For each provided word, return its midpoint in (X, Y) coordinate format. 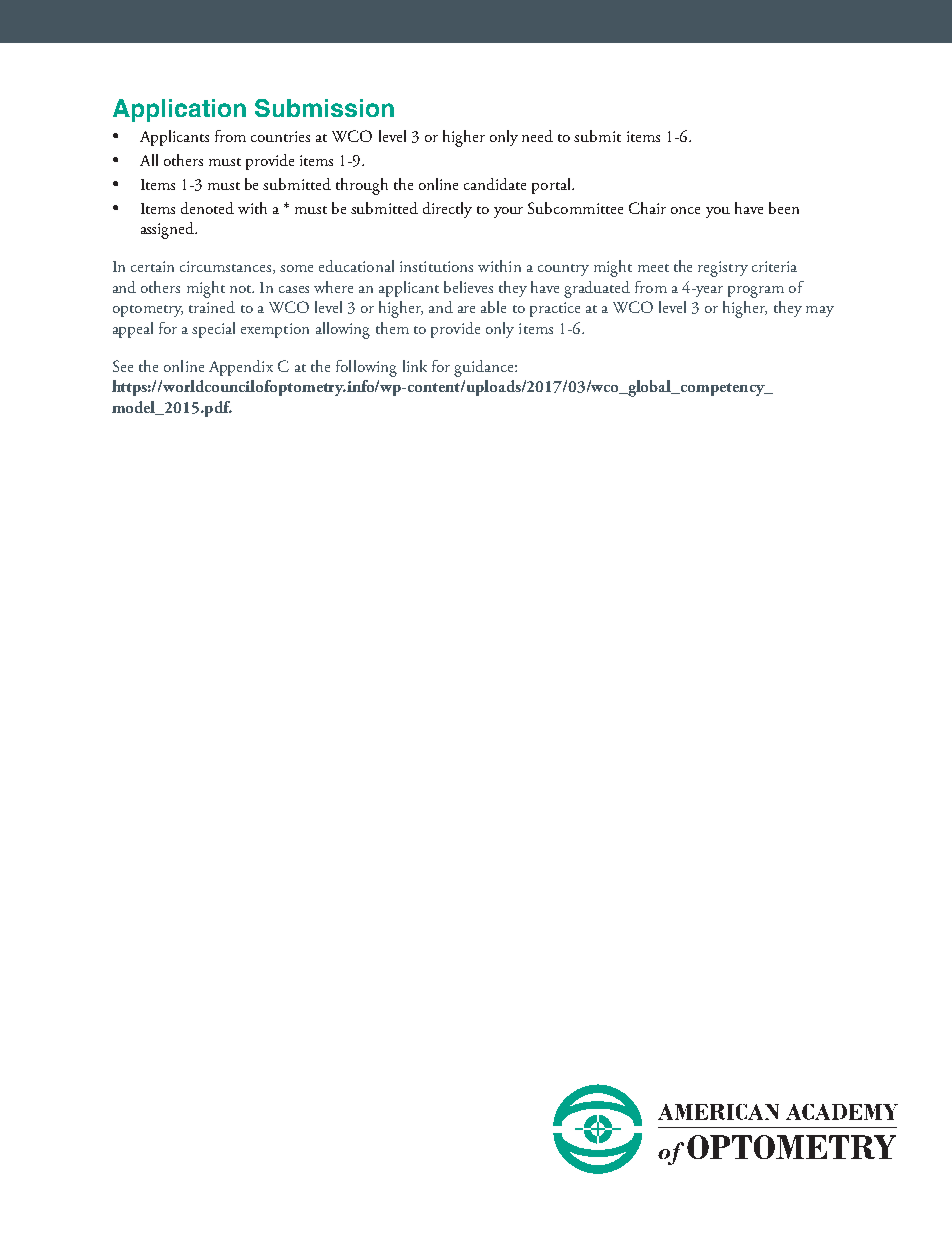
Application (179, 110)
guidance (485, 368)
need (537, 136)
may (820, 311)
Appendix (241, 368)
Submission (324, 108)
